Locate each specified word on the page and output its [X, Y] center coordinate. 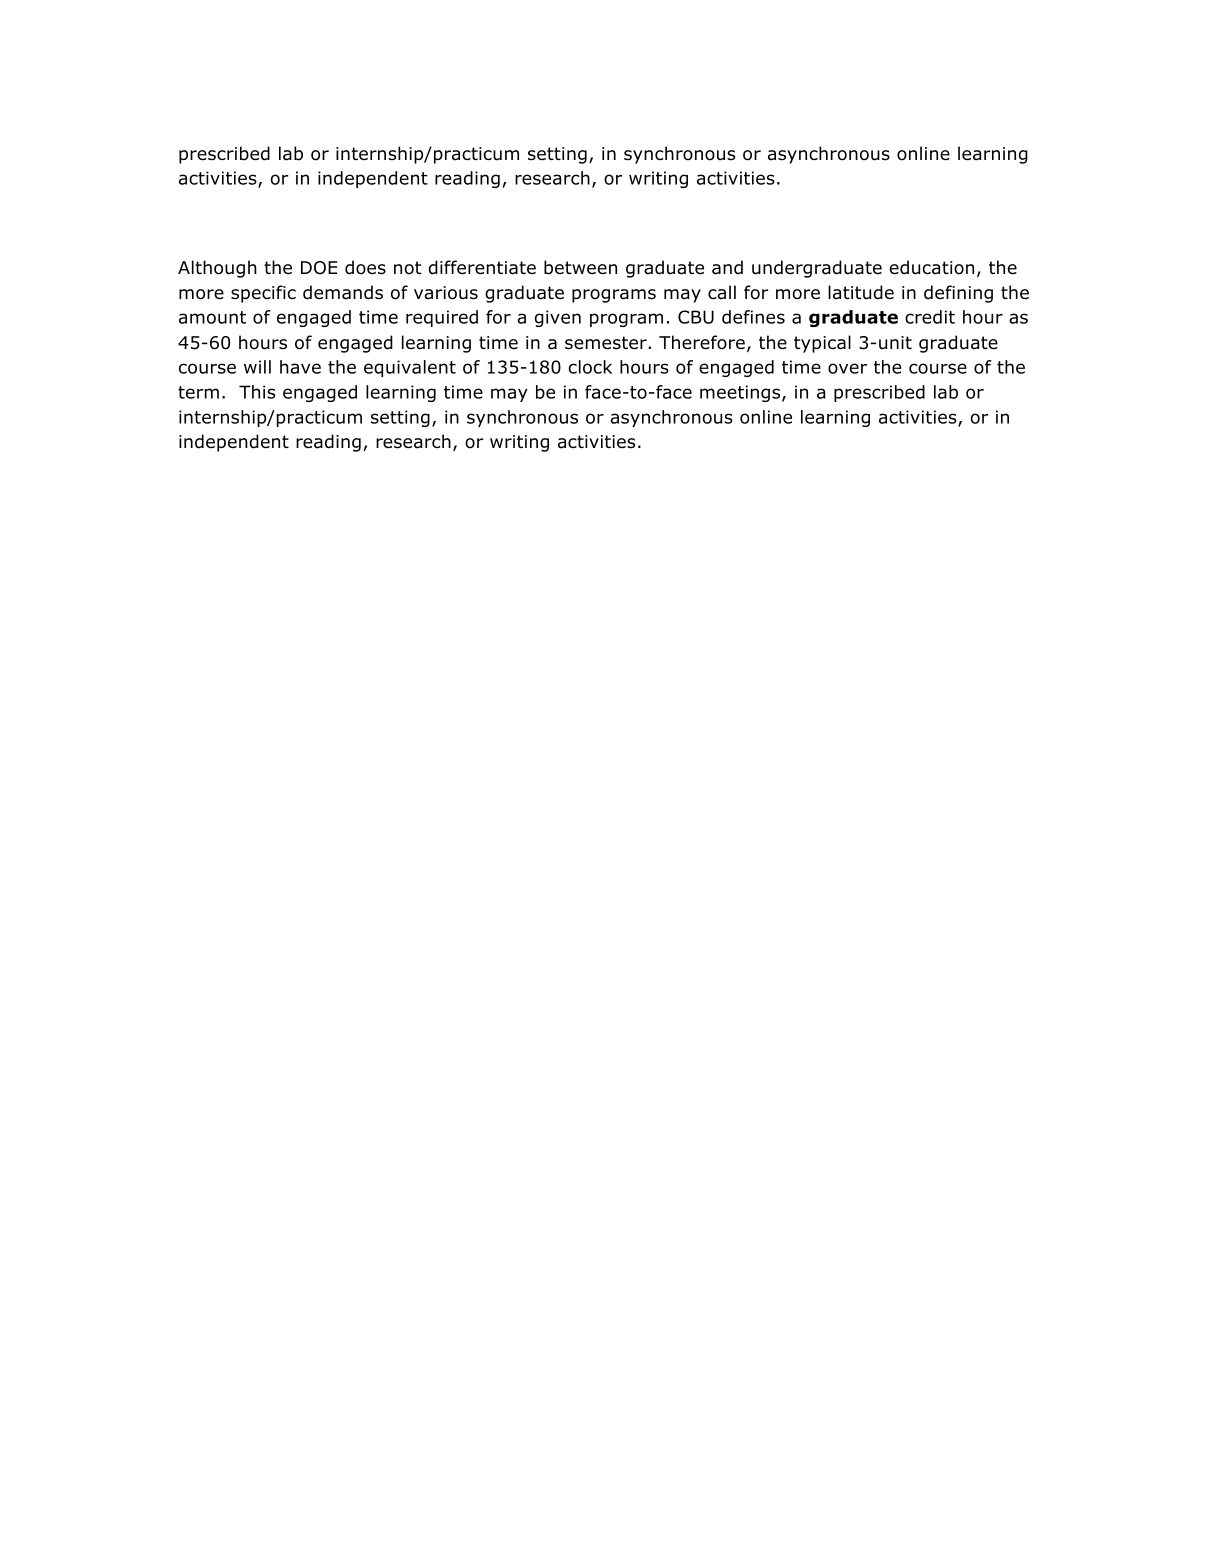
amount [212, 317]
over [847, 368]
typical [822, 344]
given [558, 318]
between [580, 267]
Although [217, 269]
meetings [741, 393]
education [931, 267]
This [257, 392]
